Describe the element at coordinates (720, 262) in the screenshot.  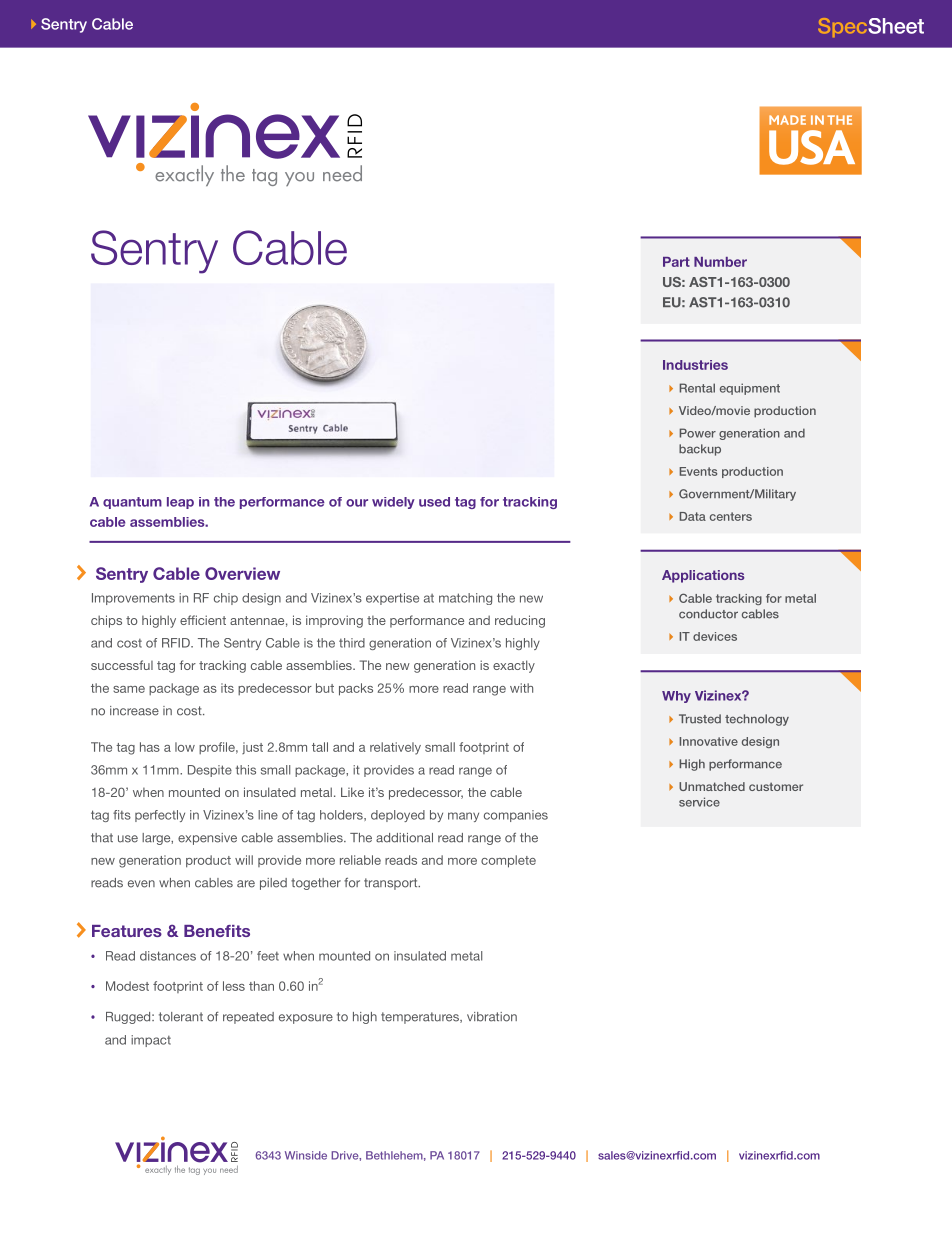
I see `Number` at that location.
